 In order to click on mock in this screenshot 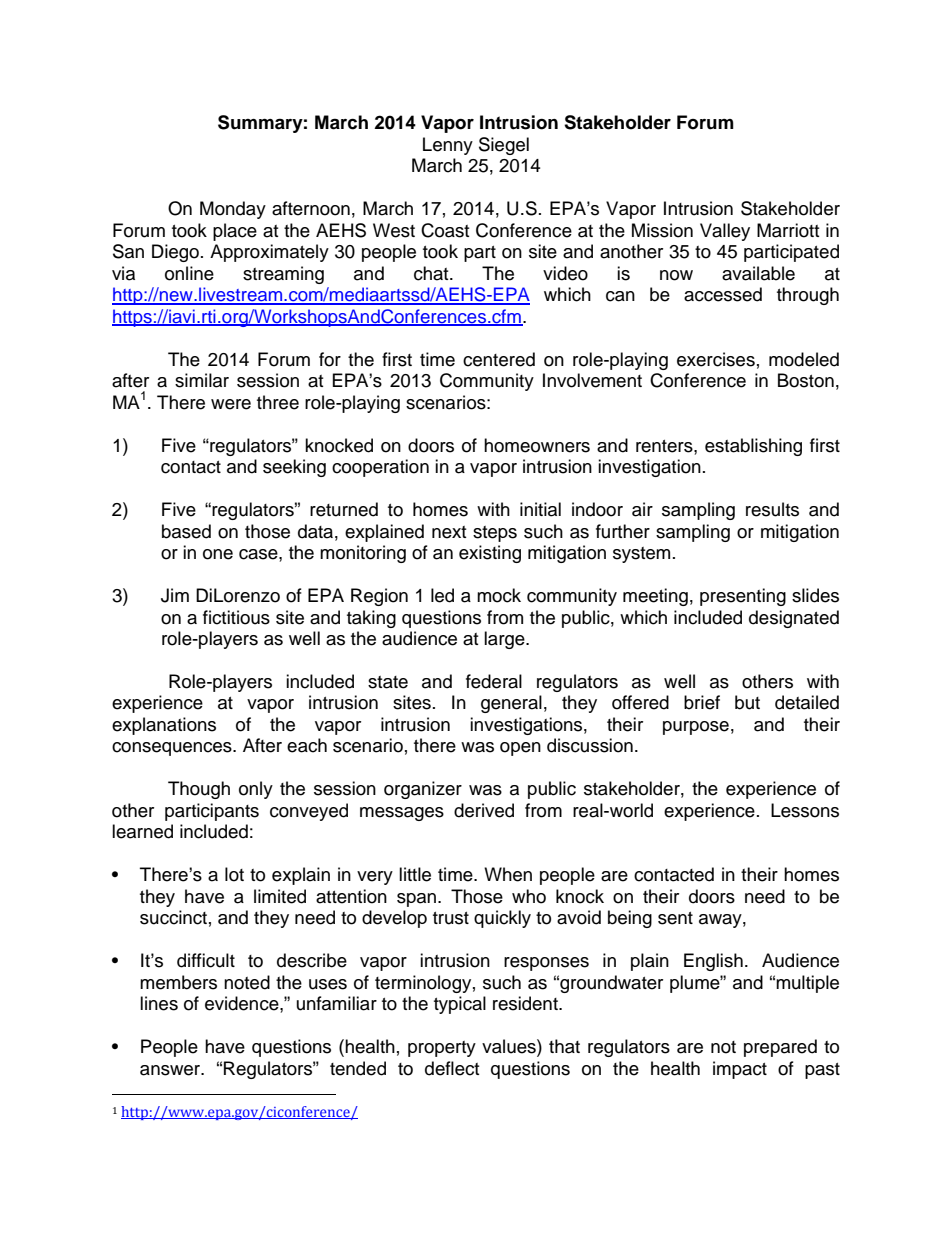, I will do `click(499, 595)`.
